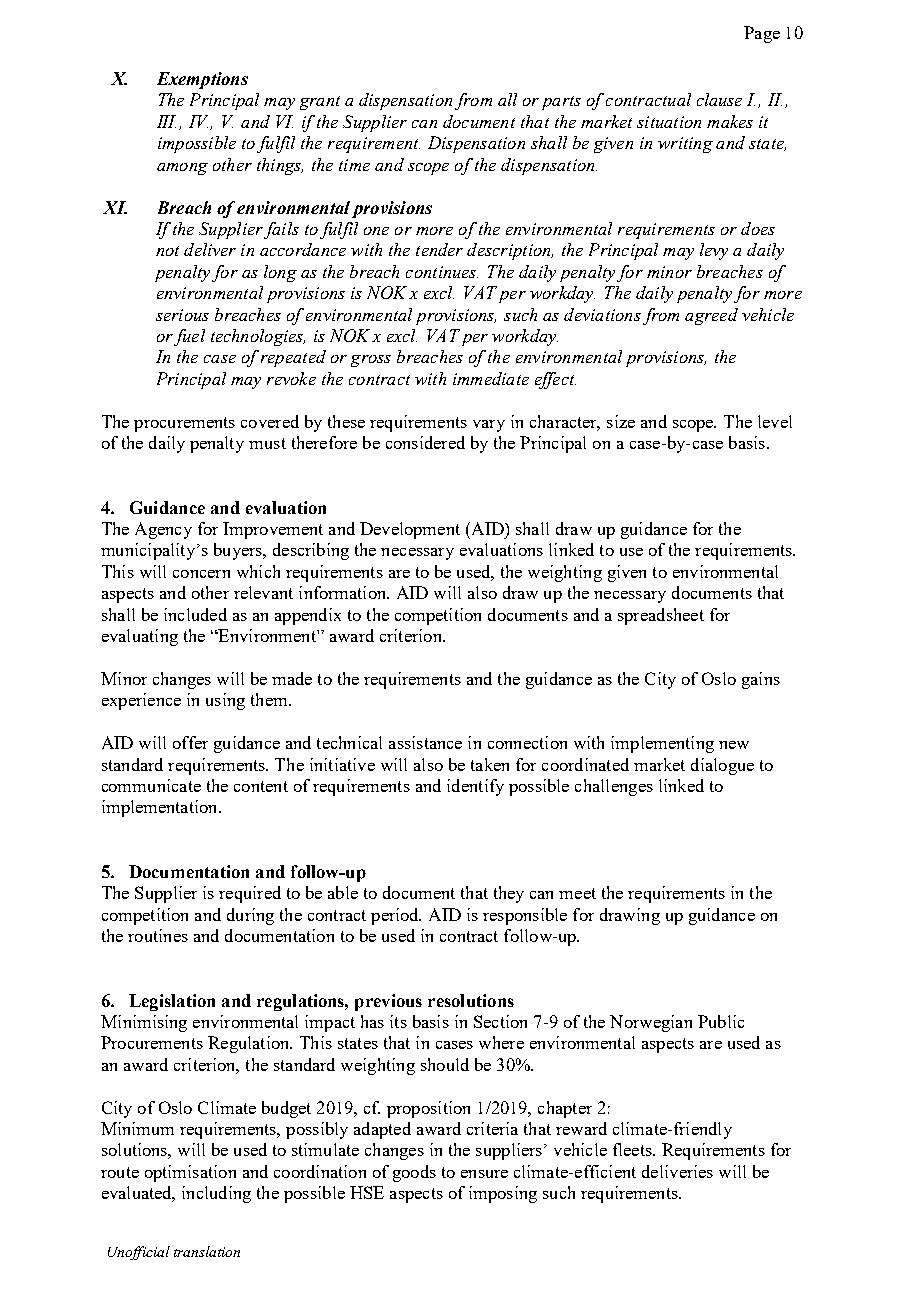 Image resolution: width=924 pixels, height=1308 pixels. I want to click on clause, so click(719, 99).
